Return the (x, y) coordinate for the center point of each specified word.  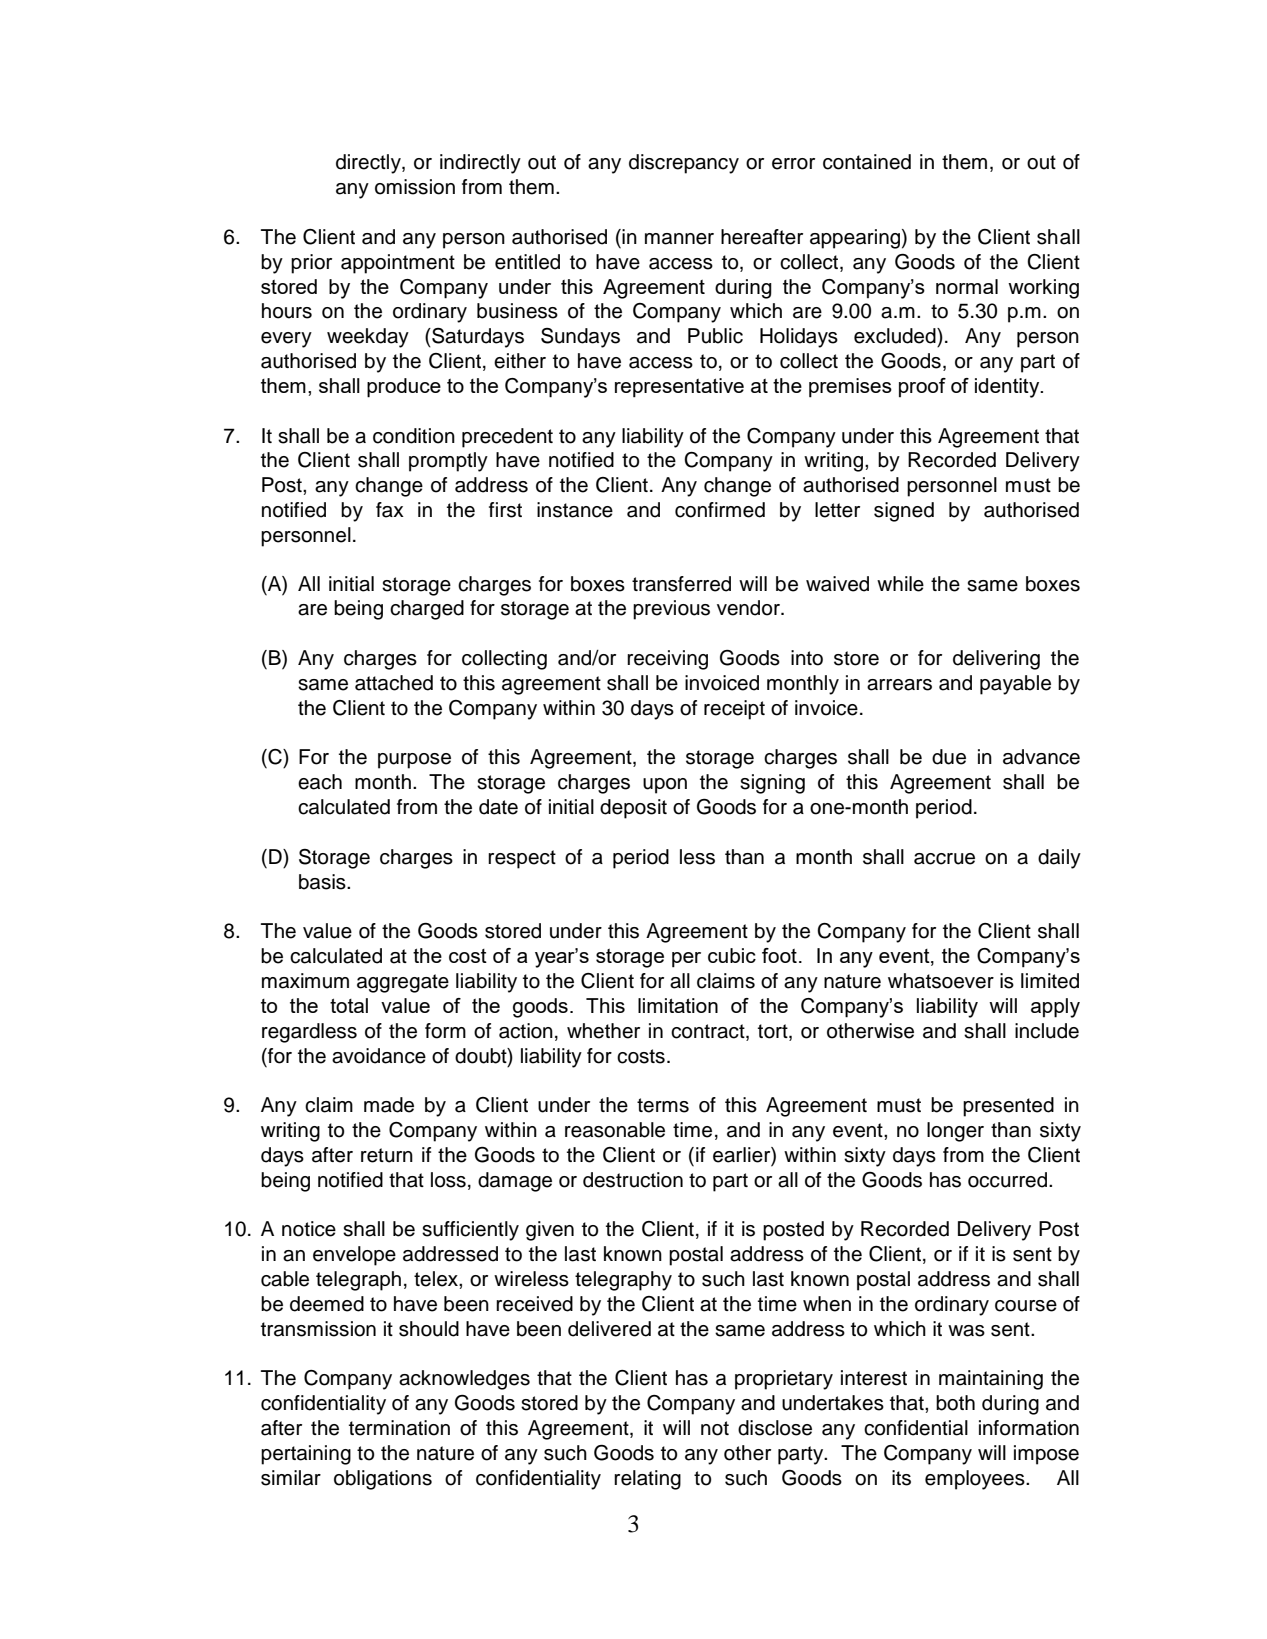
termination (399, 1428)
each (320, 782)
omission (415, 187)
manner (679, 239)
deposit (633, 809)
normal (967, 286)
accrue (944, 859)
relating (647, 1480)
